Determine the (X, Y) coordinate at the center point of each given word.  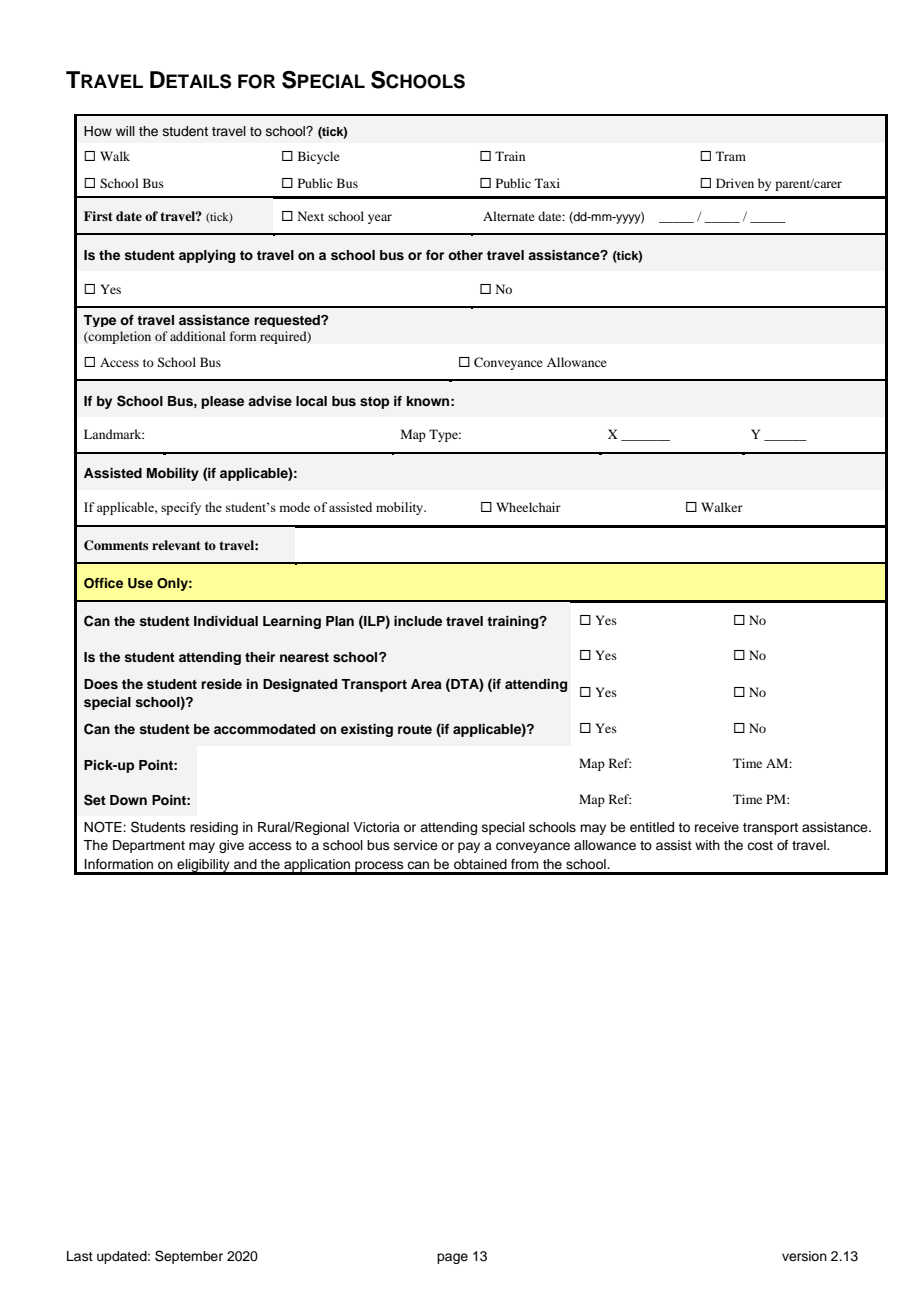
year (380, 219)
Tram (731, 156)
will (125, 131)
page (452, 1258)
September (189, 1257)
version (804, 1256)
